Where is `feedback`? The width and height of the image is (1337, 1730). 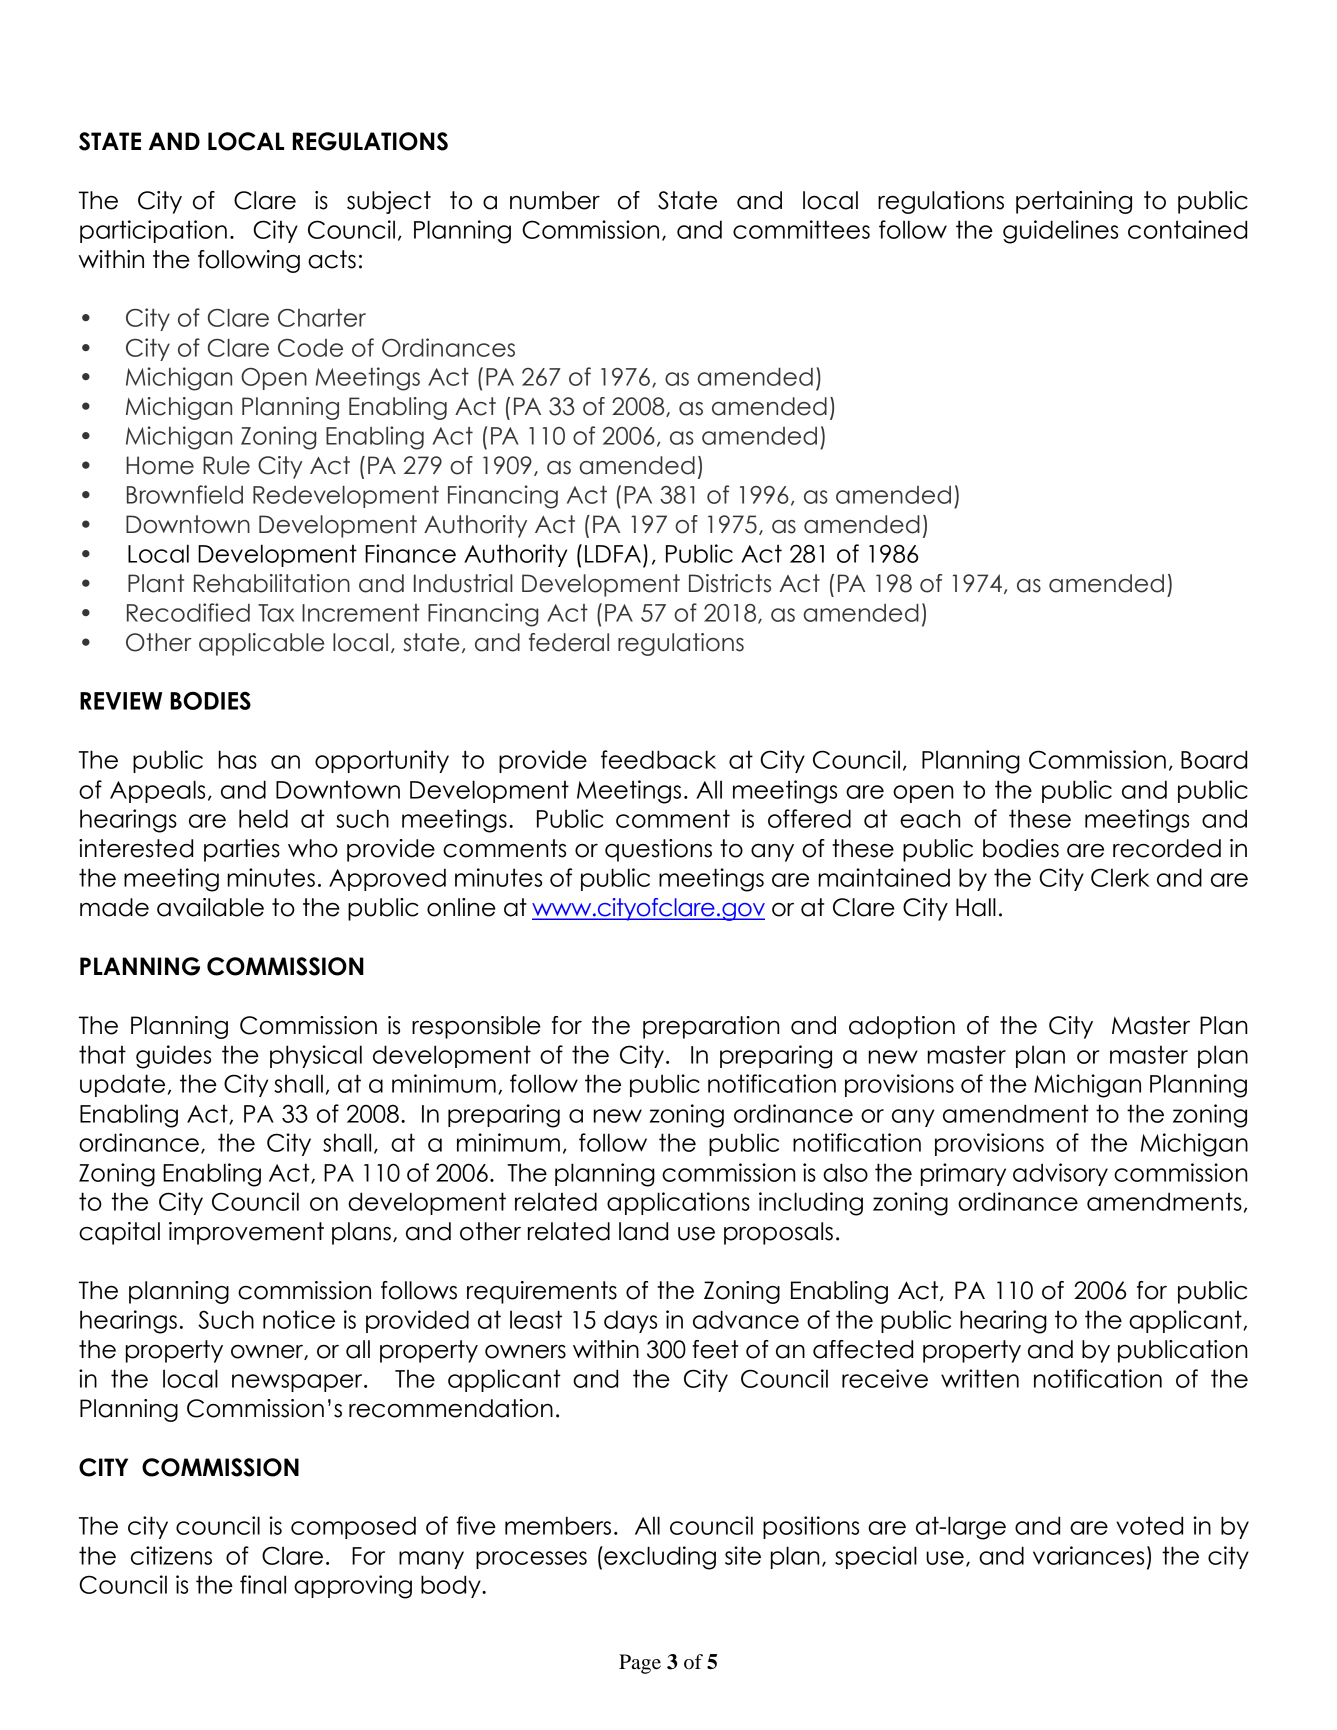
feedback is located at coordinates (658, 759).
